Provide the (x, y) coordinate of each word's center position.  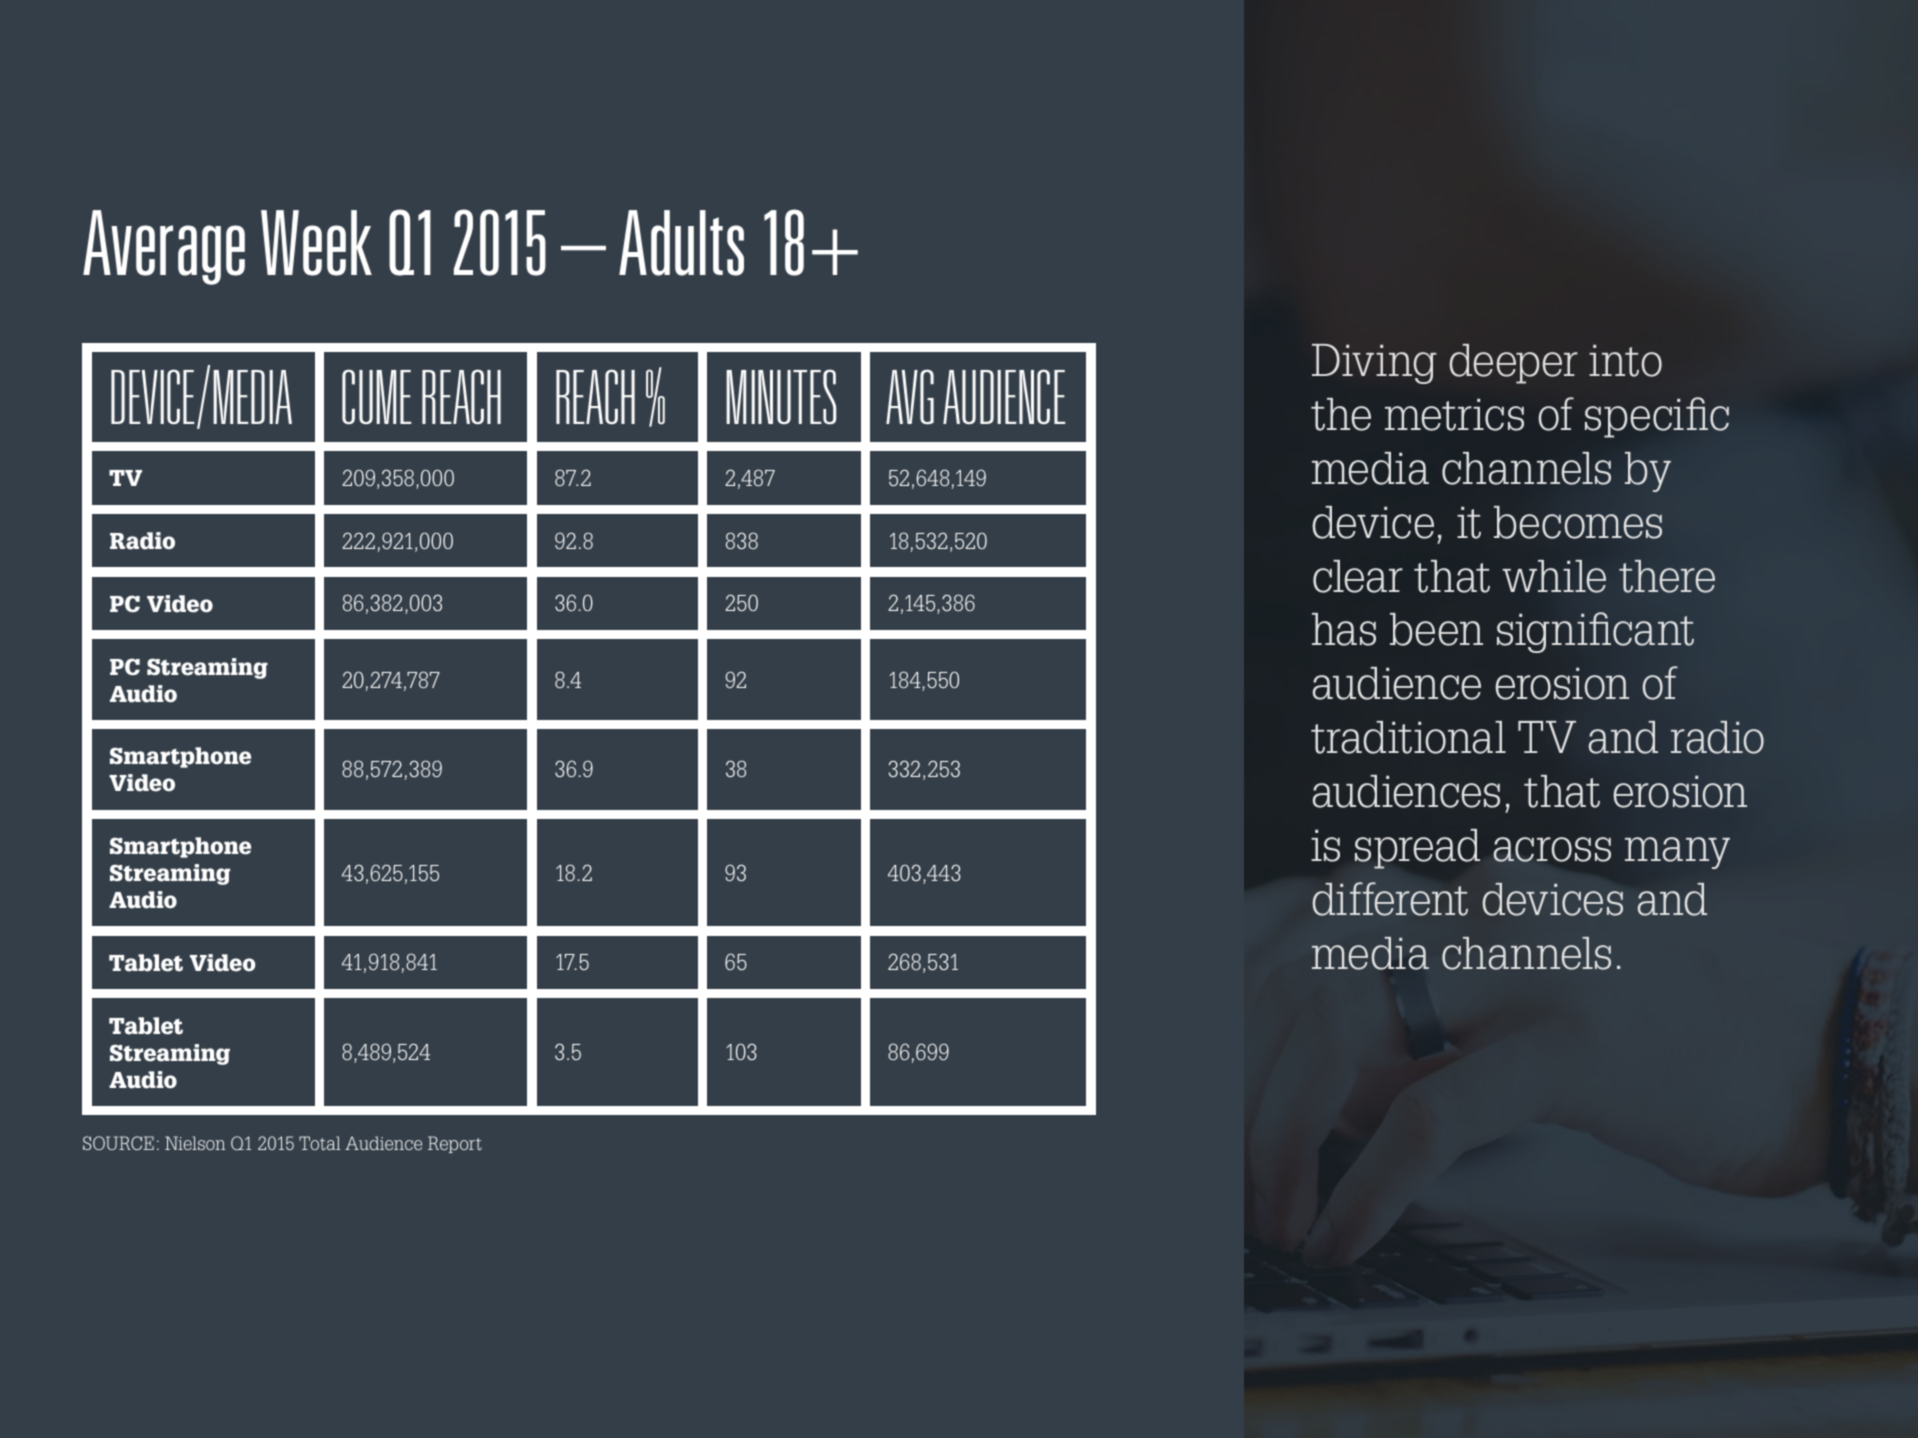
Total (320, 1143)
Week (316, 243)
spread (1417, 849)
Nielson (195, 1143)
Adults (681, 243)
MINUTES (781, 397)
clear (1358, 576)
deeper (1513, 364)
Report (455, 1144)
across (1552, 849)
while (1554, 576)
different (1390, 899)
